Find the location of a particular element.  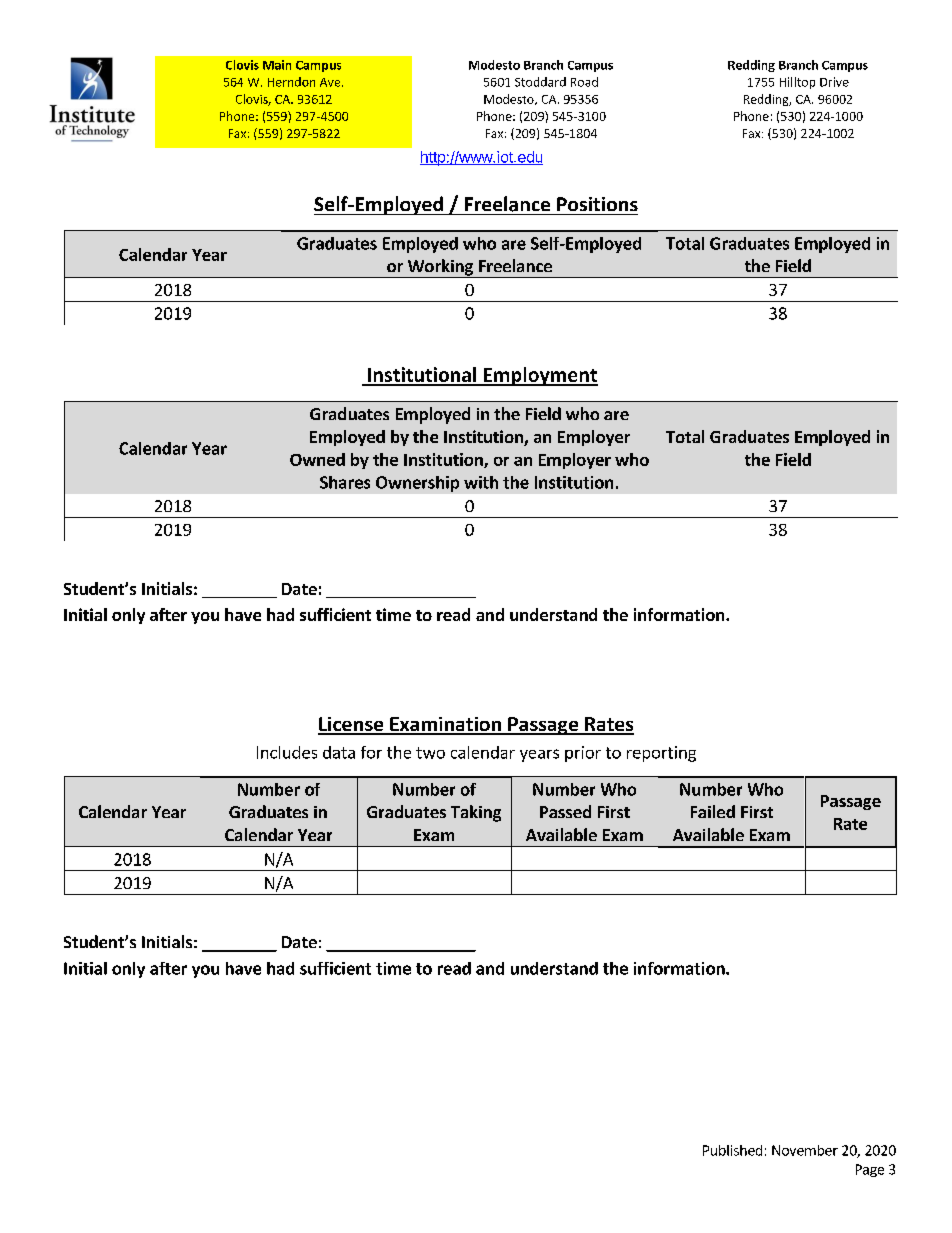

License is located at coordinates (352, 725).
